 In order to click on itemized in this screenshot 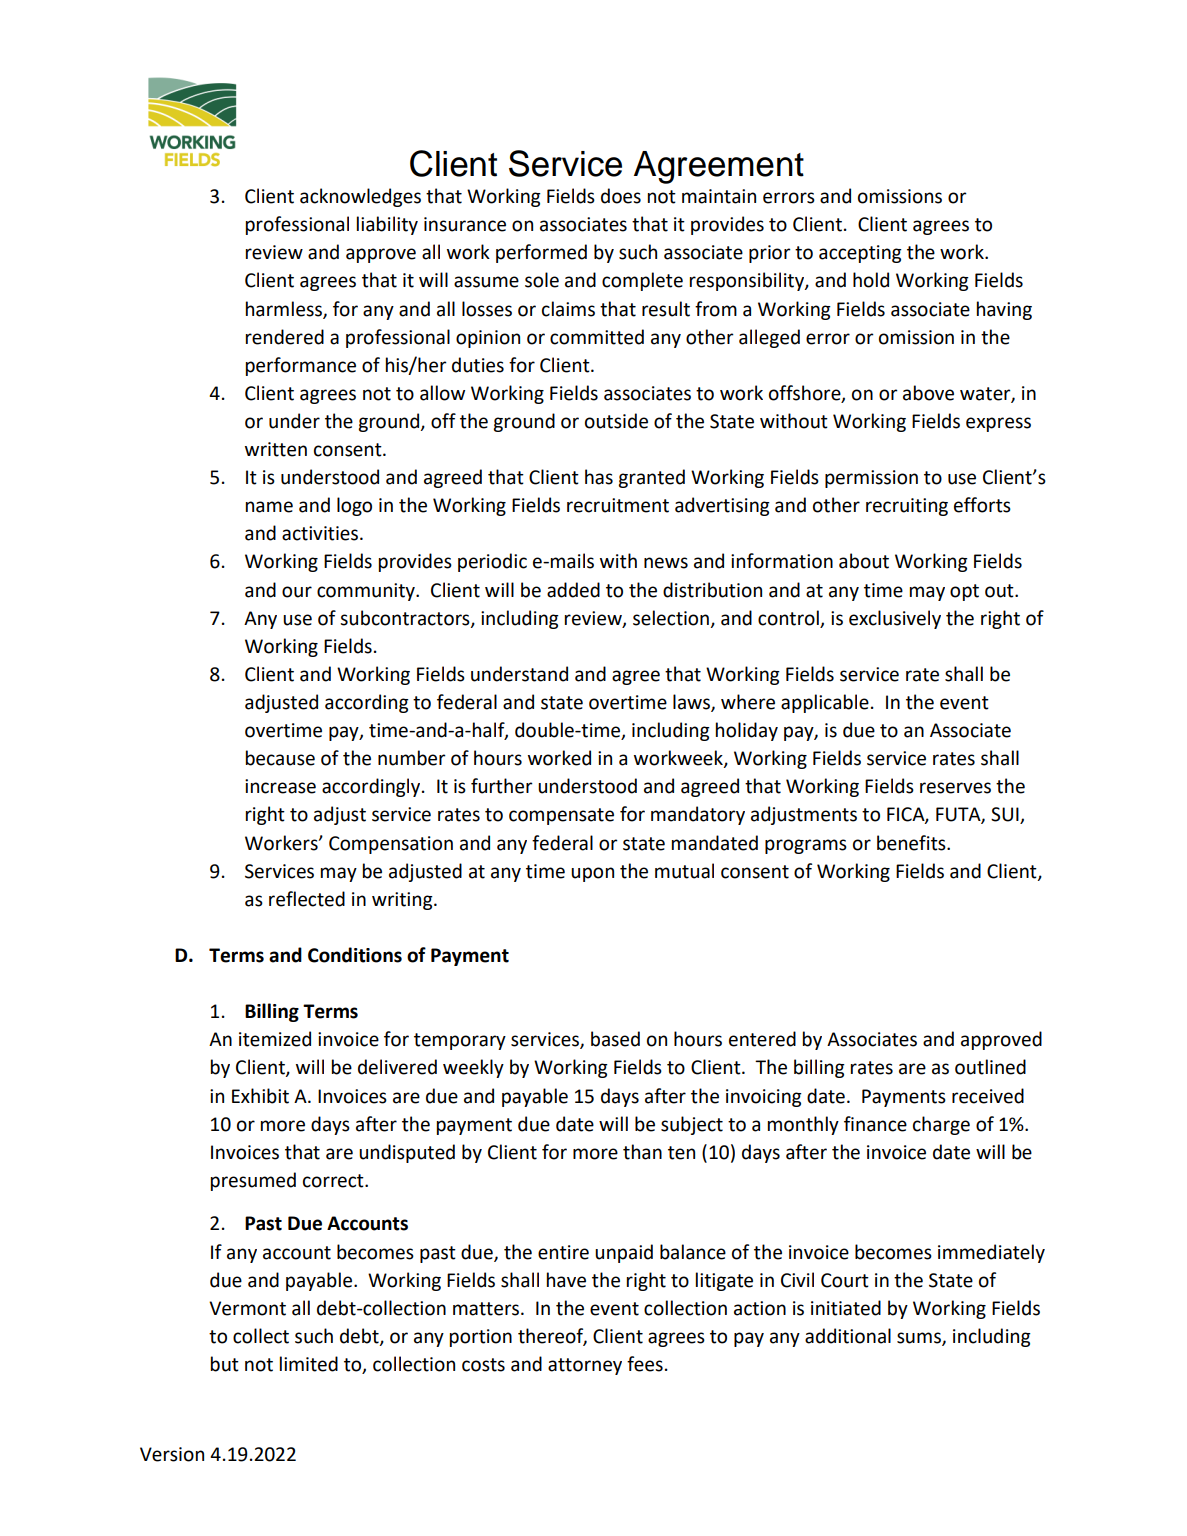, I will do `click(275, 1039)`.
